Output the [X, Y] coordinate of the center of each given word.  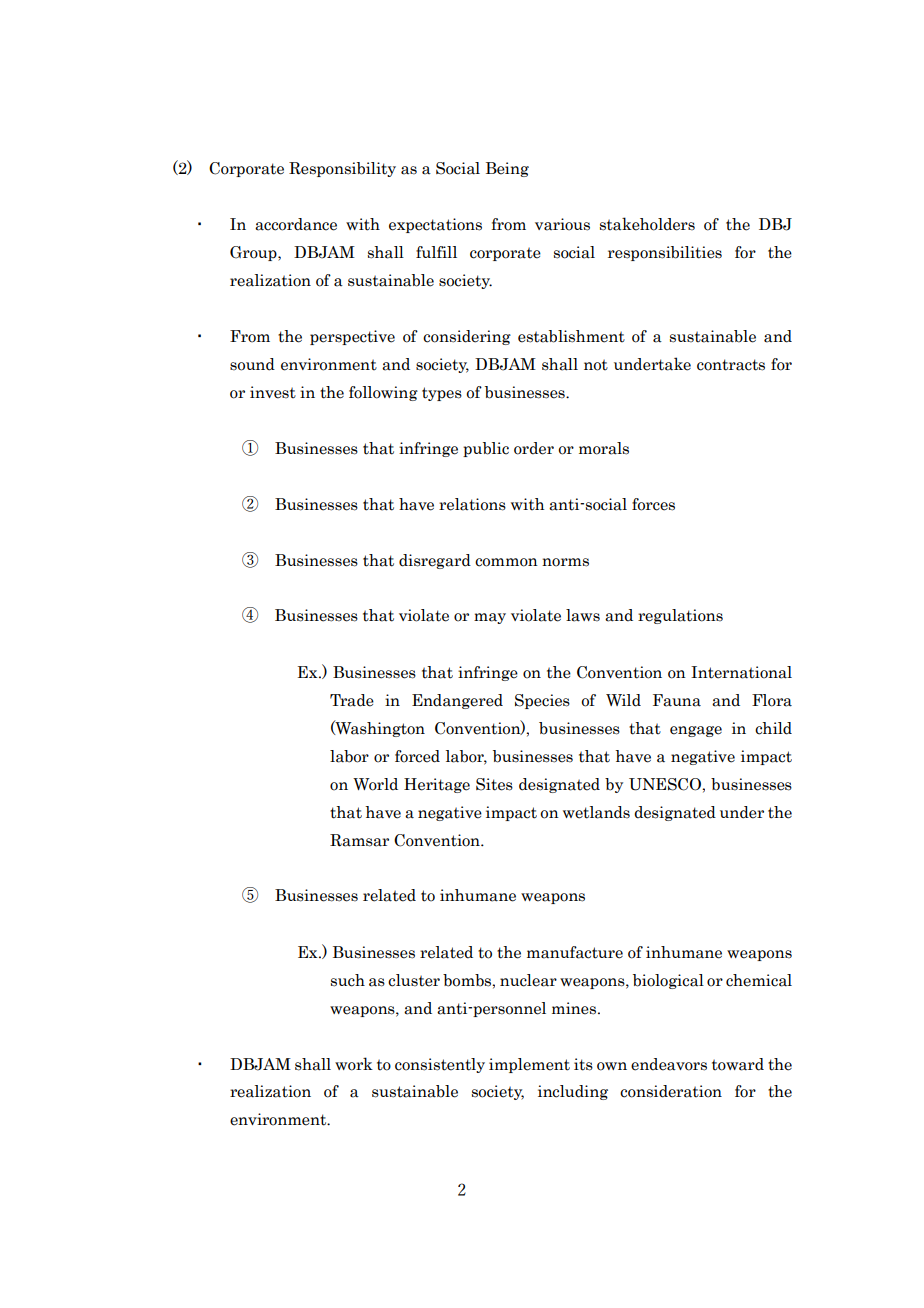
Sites [494, 784]
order [534, 448]
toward [738, 1064]
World [375, 784]
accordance [296, 224]
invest [273, 392]
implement [529, 1065]
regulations [680, 616]
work [354, 1064]
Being [507, 169]
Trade [352, 700]
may [490, 618]
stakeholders [647, 224]
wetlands [596, 812]
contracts [731, 365]
